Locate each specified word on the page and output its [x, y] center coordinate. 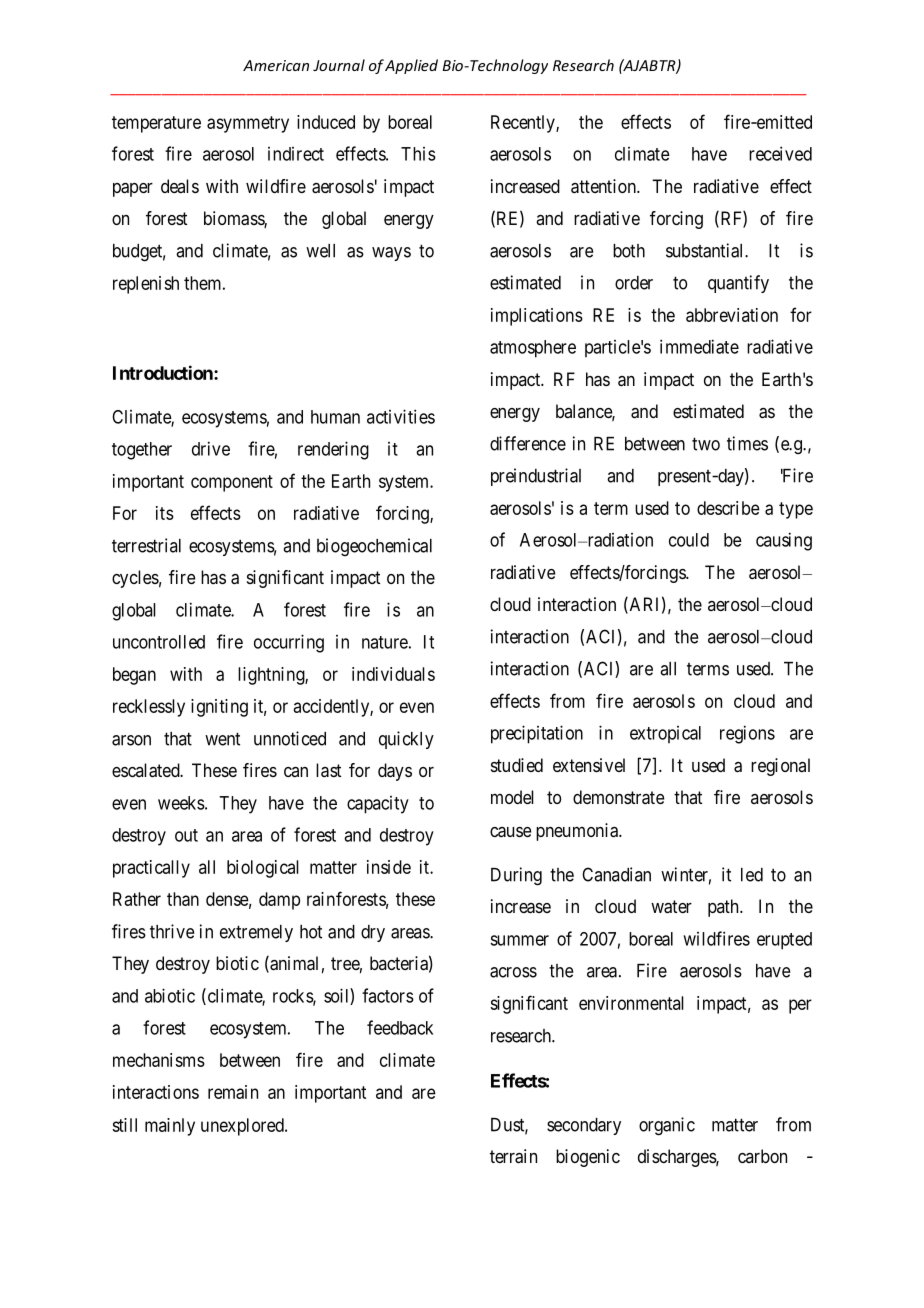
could [689, 540]
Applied [411, 66]
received [780, 153]
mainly [170, 1127]
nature [385, 642]
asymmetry [248, 124]
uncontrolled [159, 642]
